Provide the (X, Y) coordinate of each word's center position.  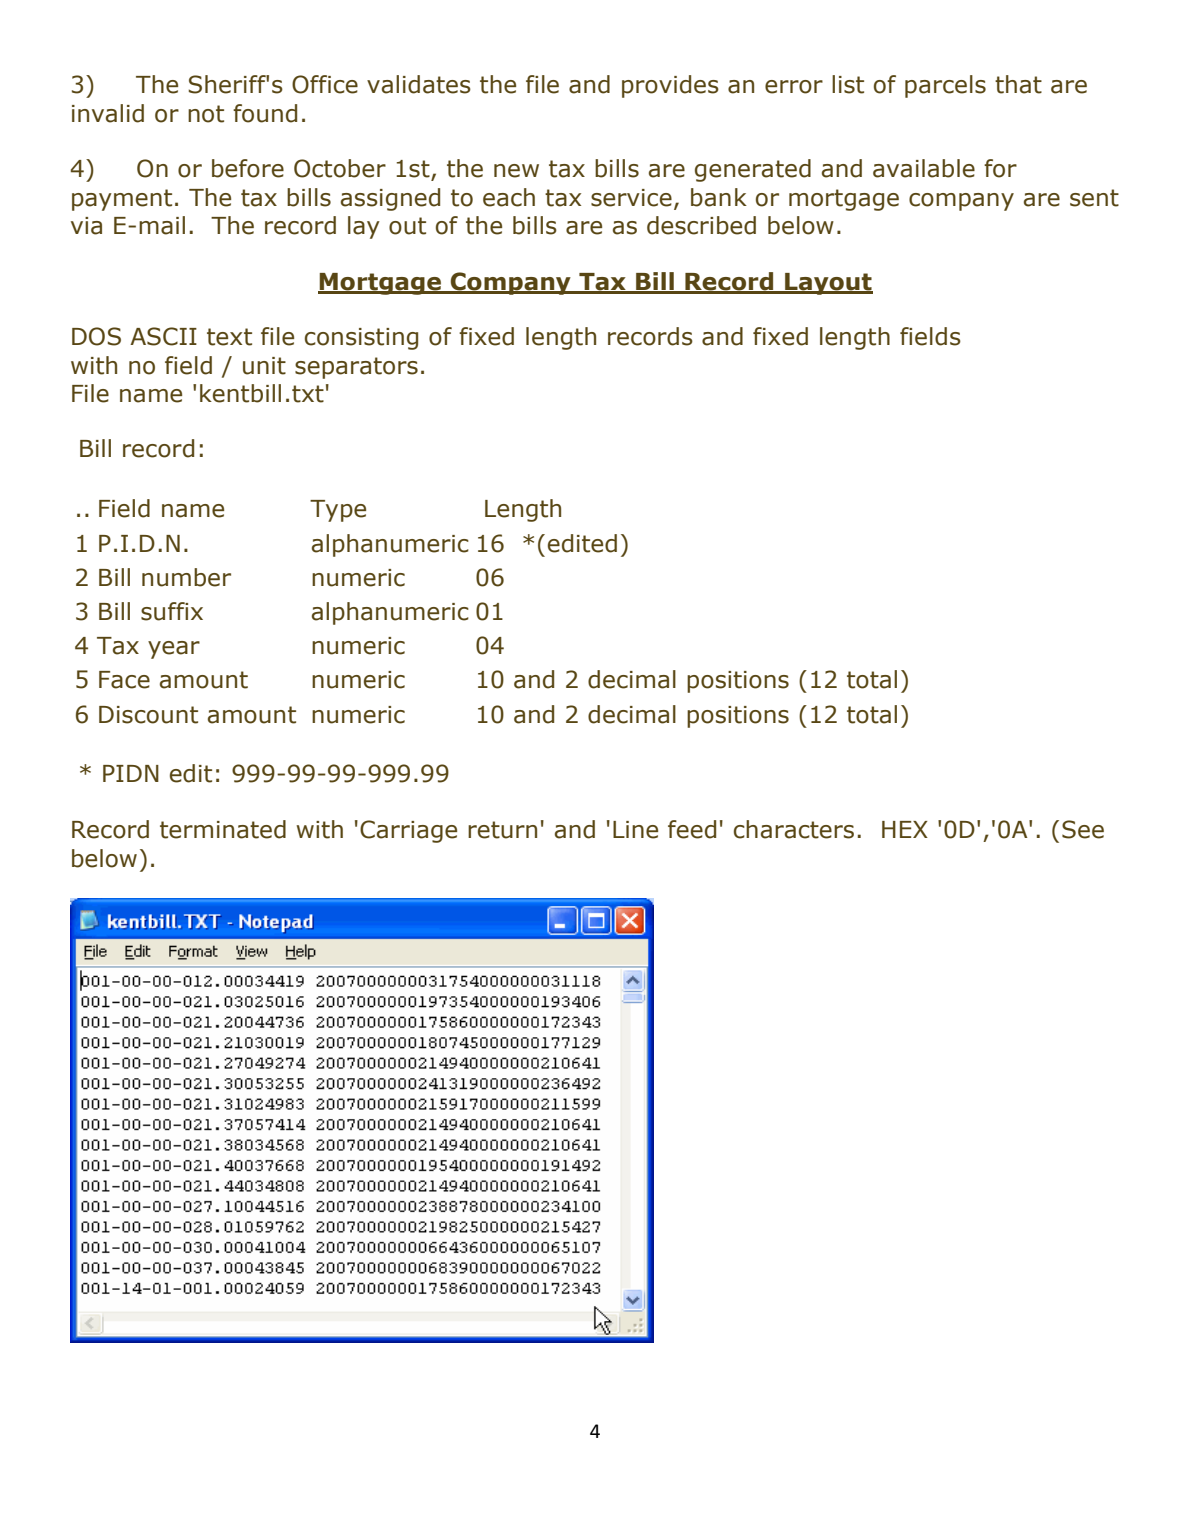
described (701, 225)
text (229, 337)
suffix (172, 611)
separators (356, 368)
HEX (905, 829)
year (174, 650)
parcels (945, 86)
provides (670, 86)
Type (338, 511)
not (206, 114)
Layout (828, 284)
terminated (223, 829)
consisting (361, 339)
